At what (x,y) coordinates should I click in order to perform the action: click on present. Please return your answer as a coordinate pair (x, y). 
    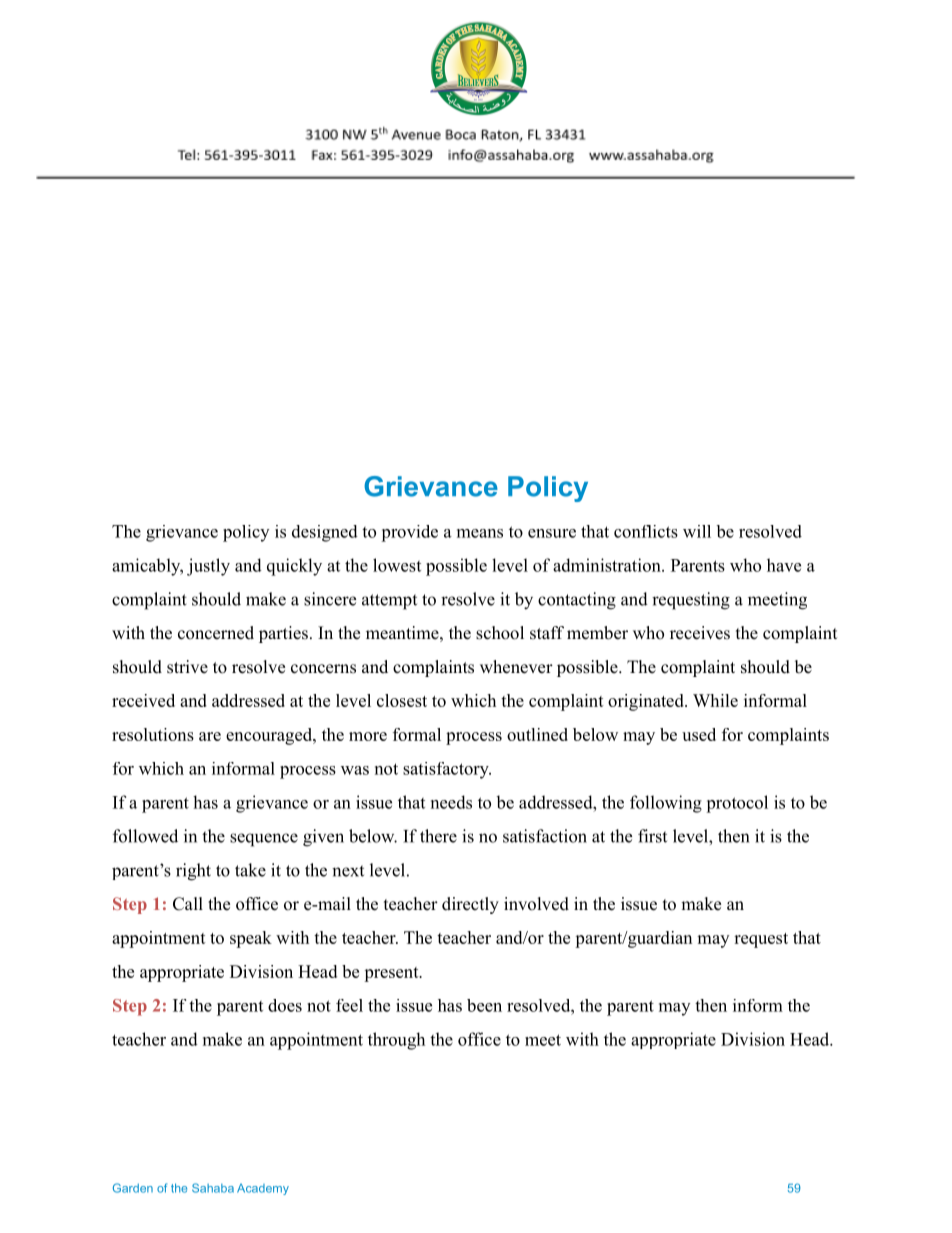
    Looking at the image, I should click on (392, 974).
